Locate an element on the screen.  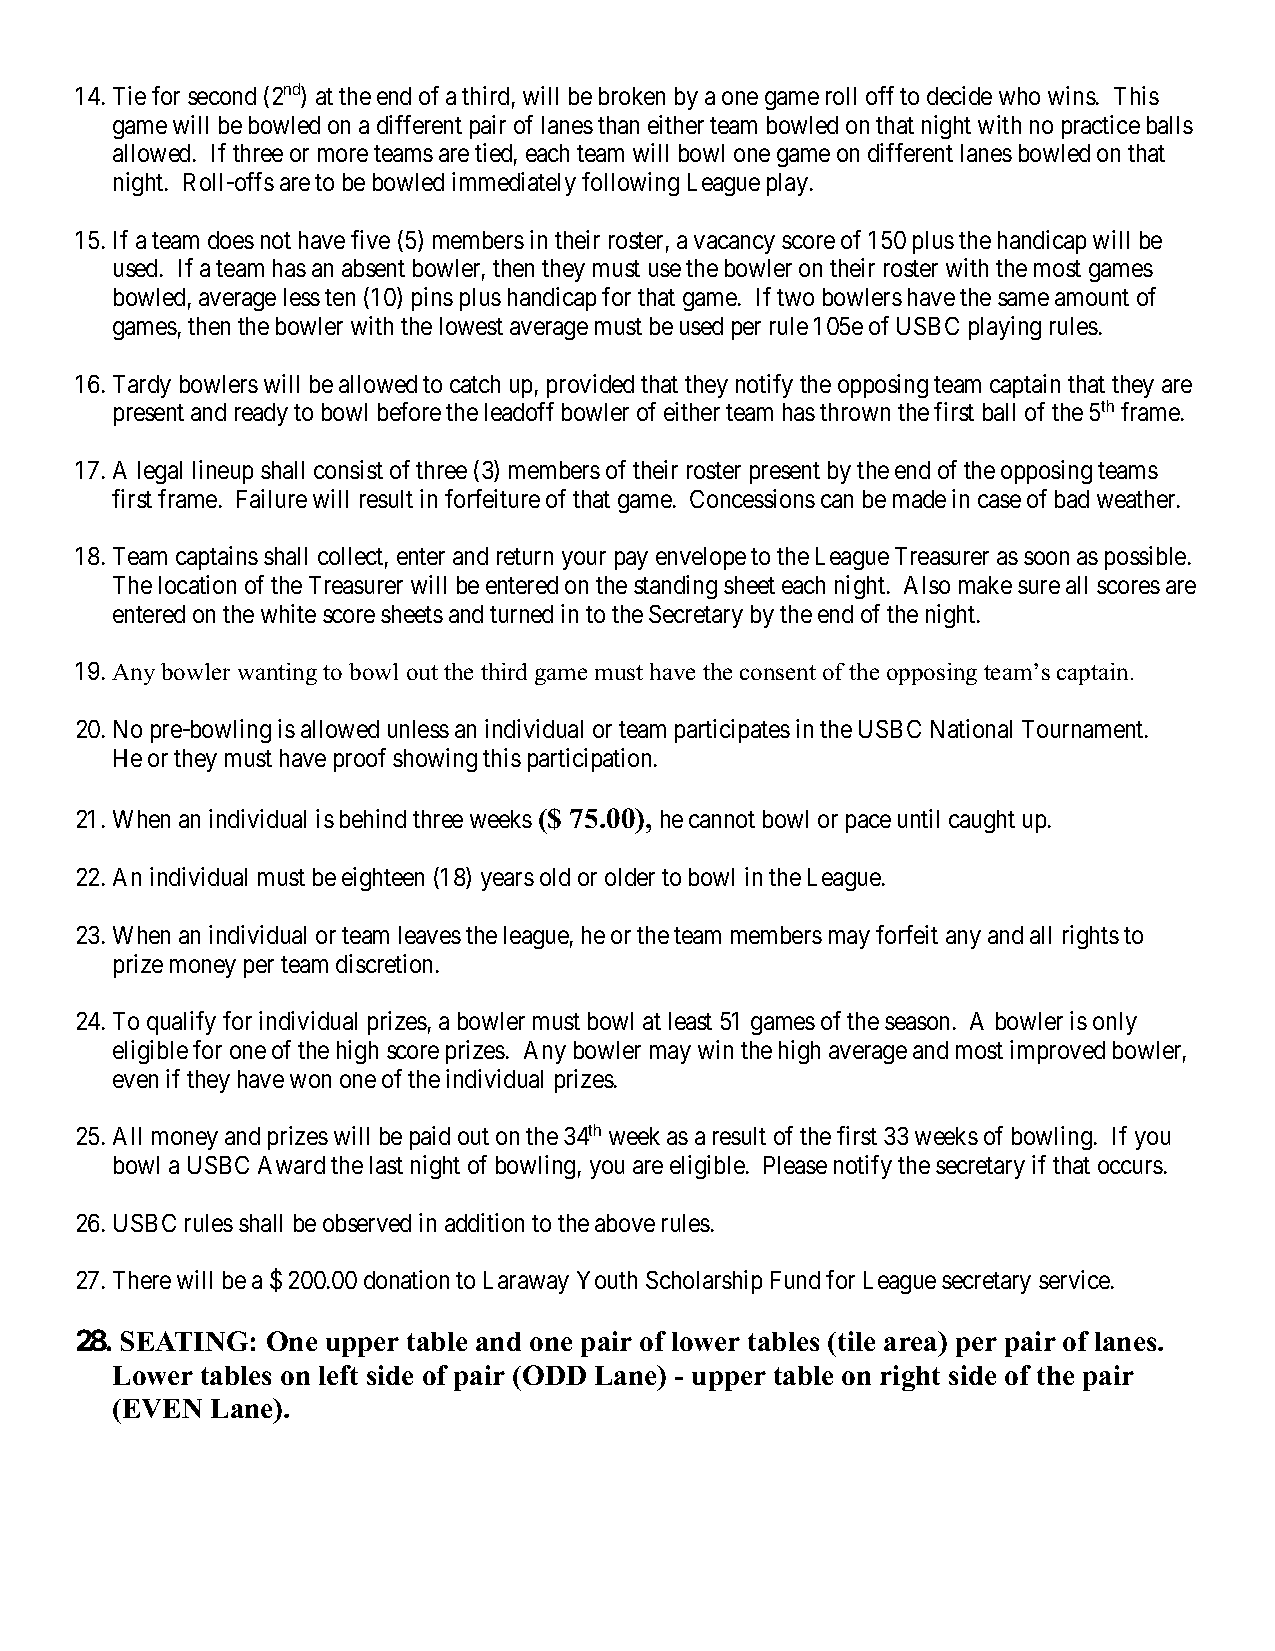
National is located at coordinates (971, 728).
